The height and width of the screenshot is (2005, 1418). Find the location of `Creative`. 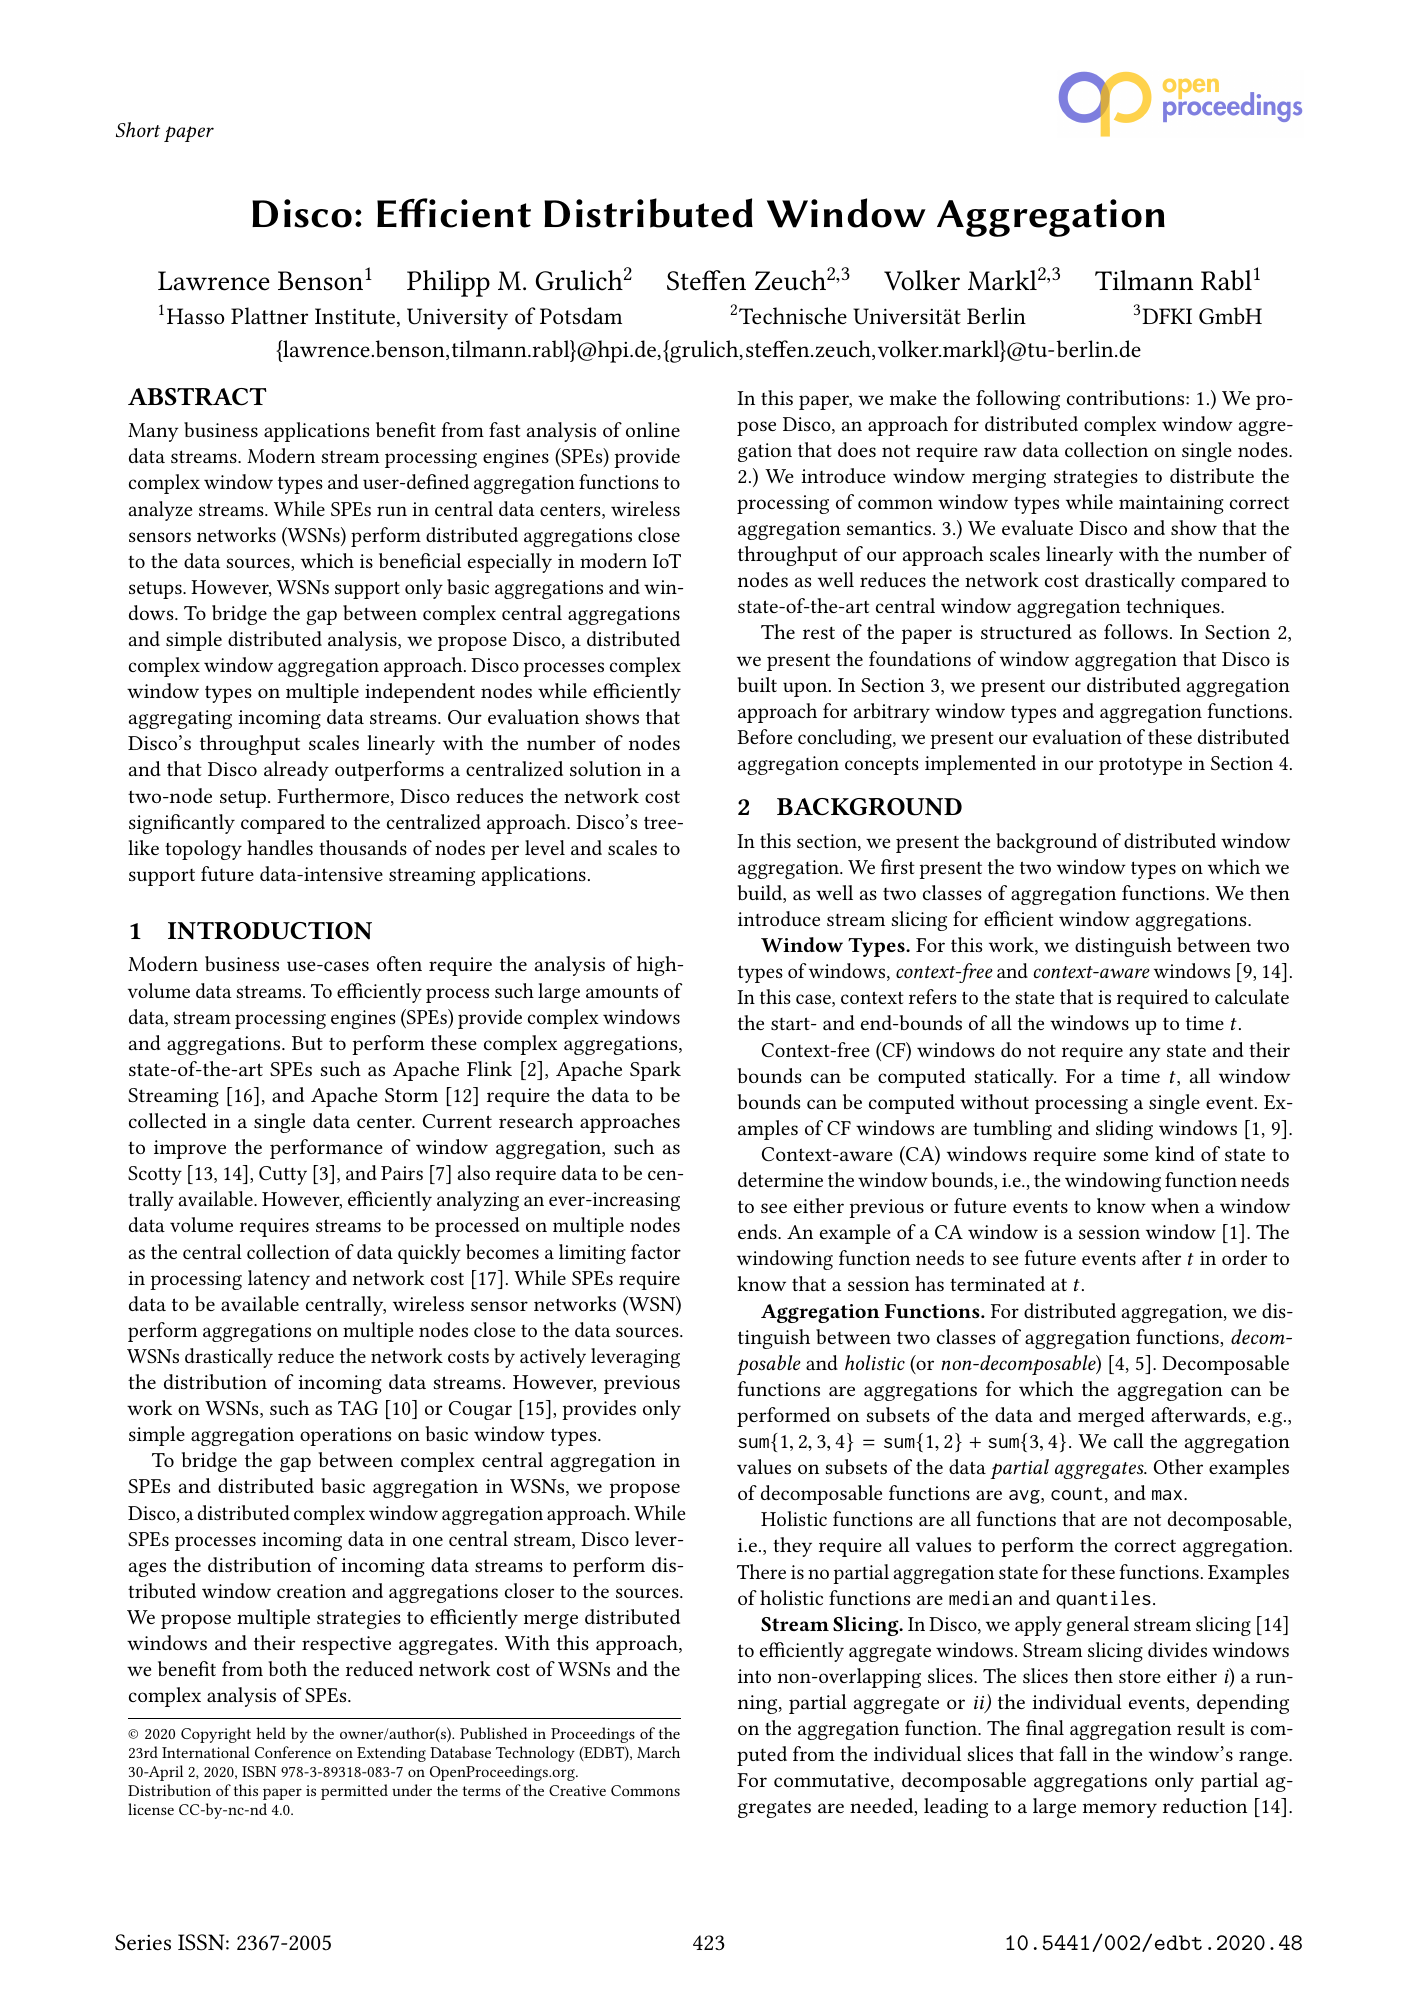

Creative is located at coordinates (577, 1790).
